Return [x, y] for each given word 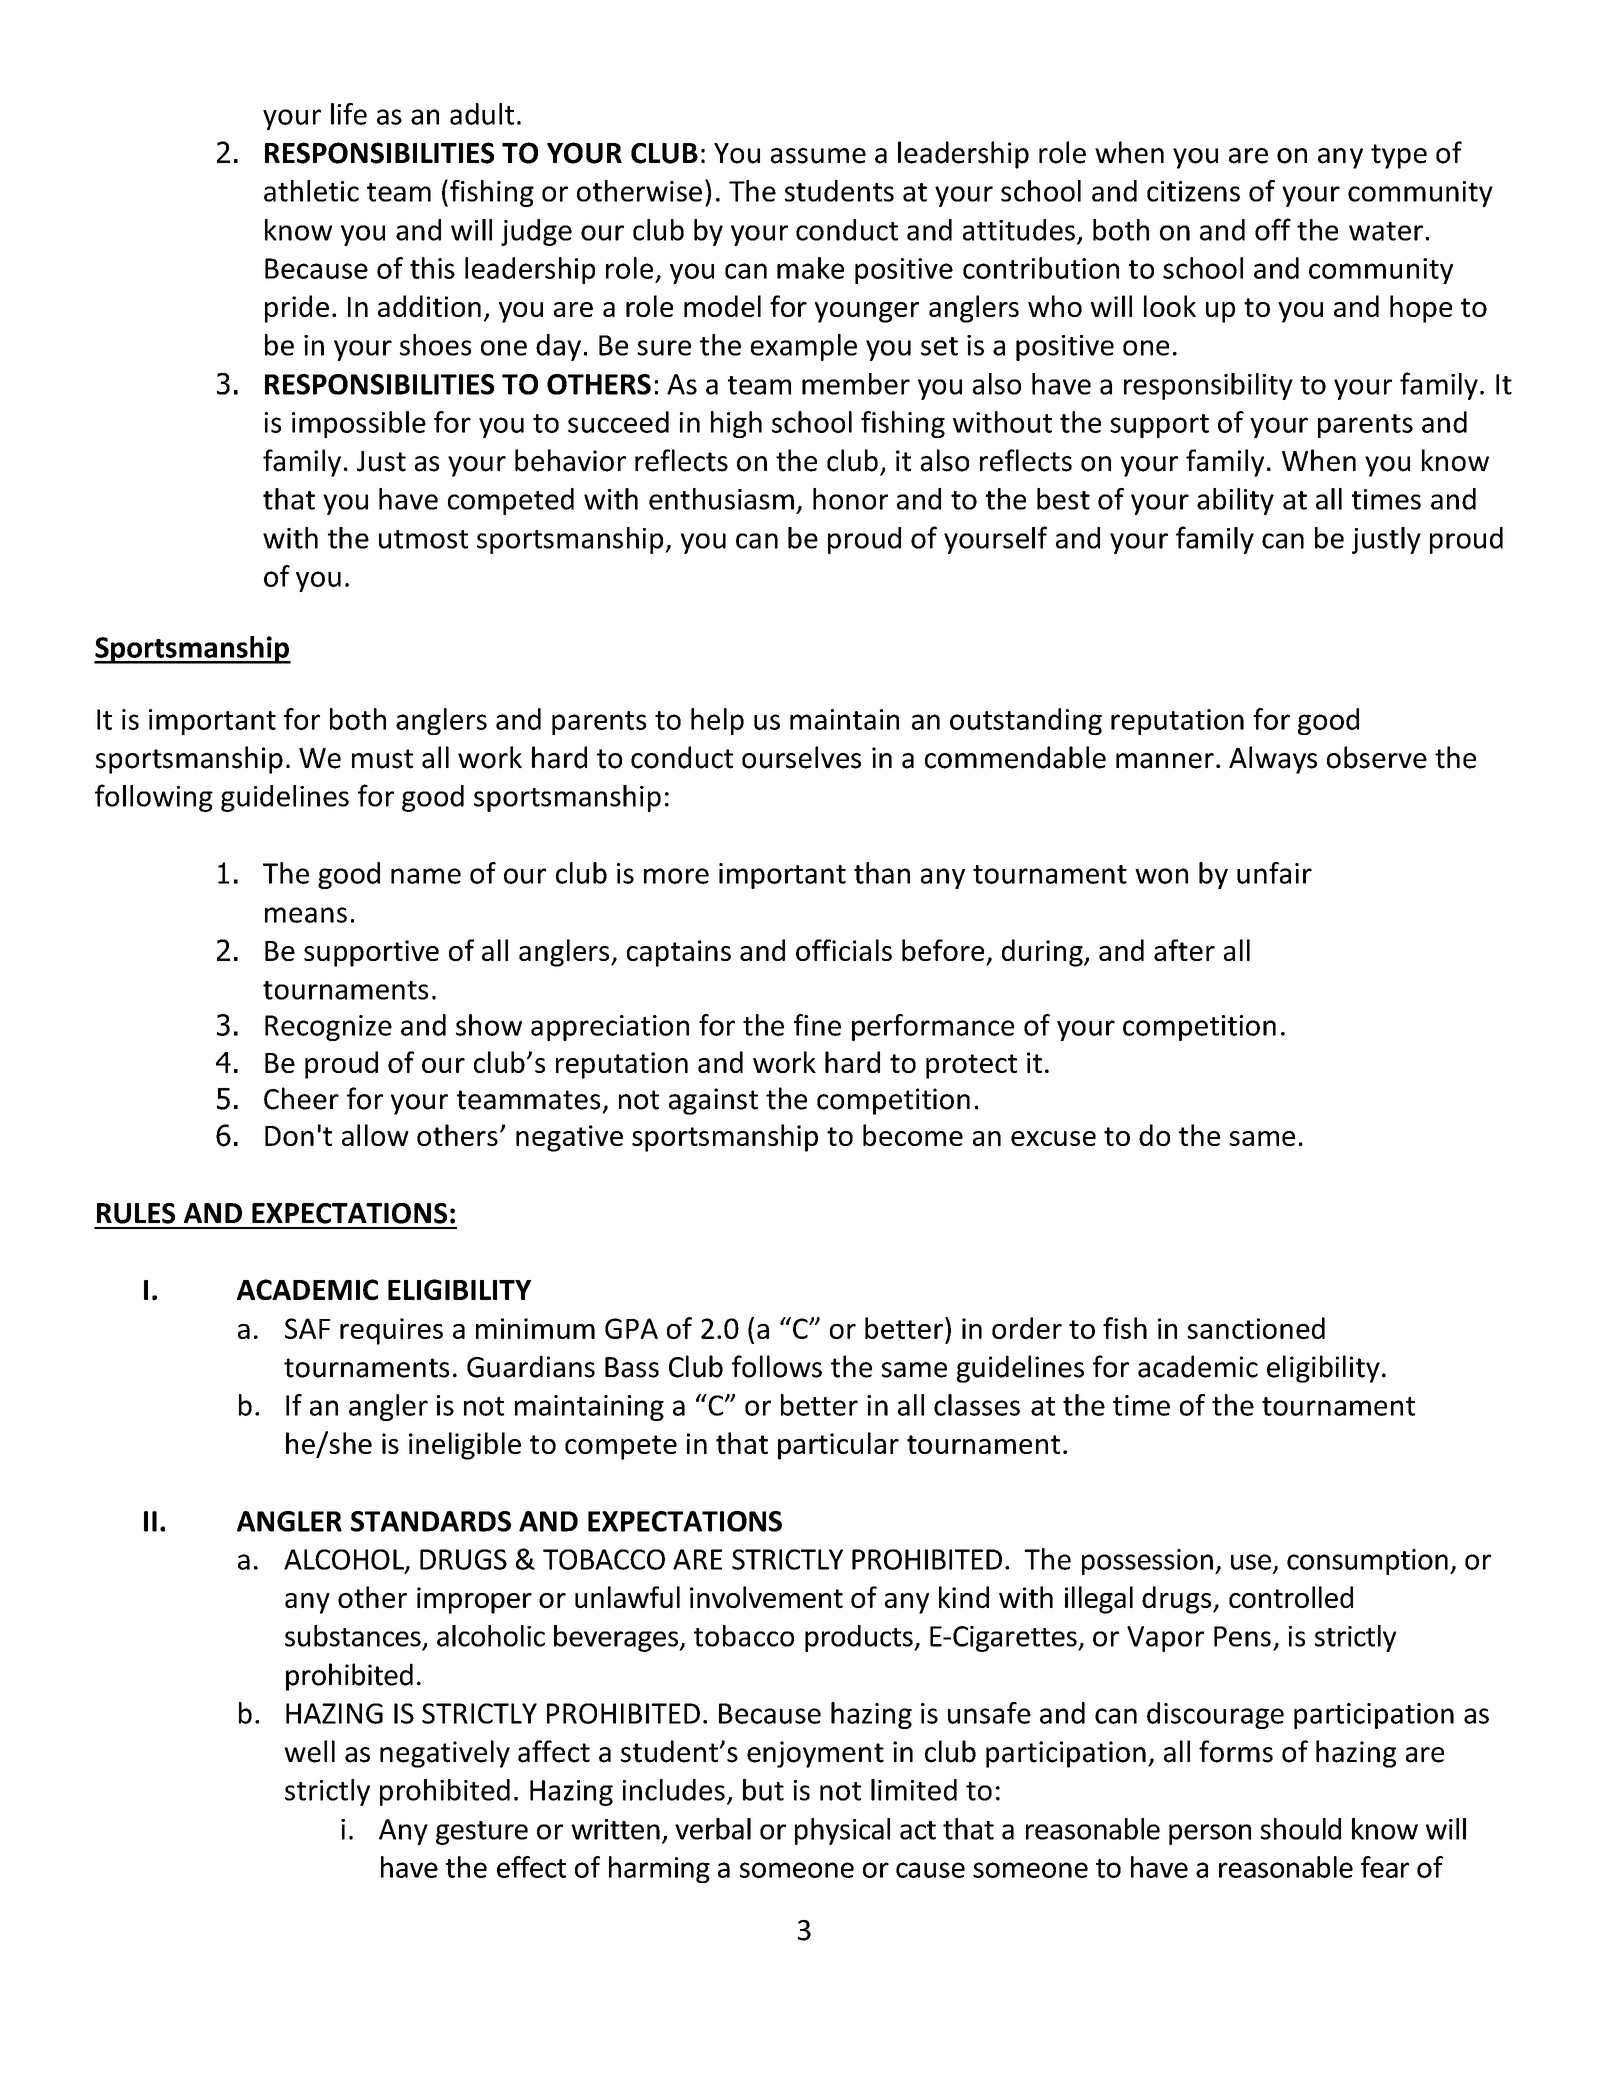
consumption [1367, 1562]
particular [838, 1446]
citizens [1193, 191]
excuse [1053, 1138]
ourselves [801, 757]
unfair [1274, 873]
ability [1235, 501]
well [309, 1751]
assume [818, 156]
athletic [311, 191]
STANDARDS [431, 1521]
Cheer [301, 1098]
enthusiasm [721, 499]
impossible [359, 424]
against [713, 1101]
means [306, 915]
